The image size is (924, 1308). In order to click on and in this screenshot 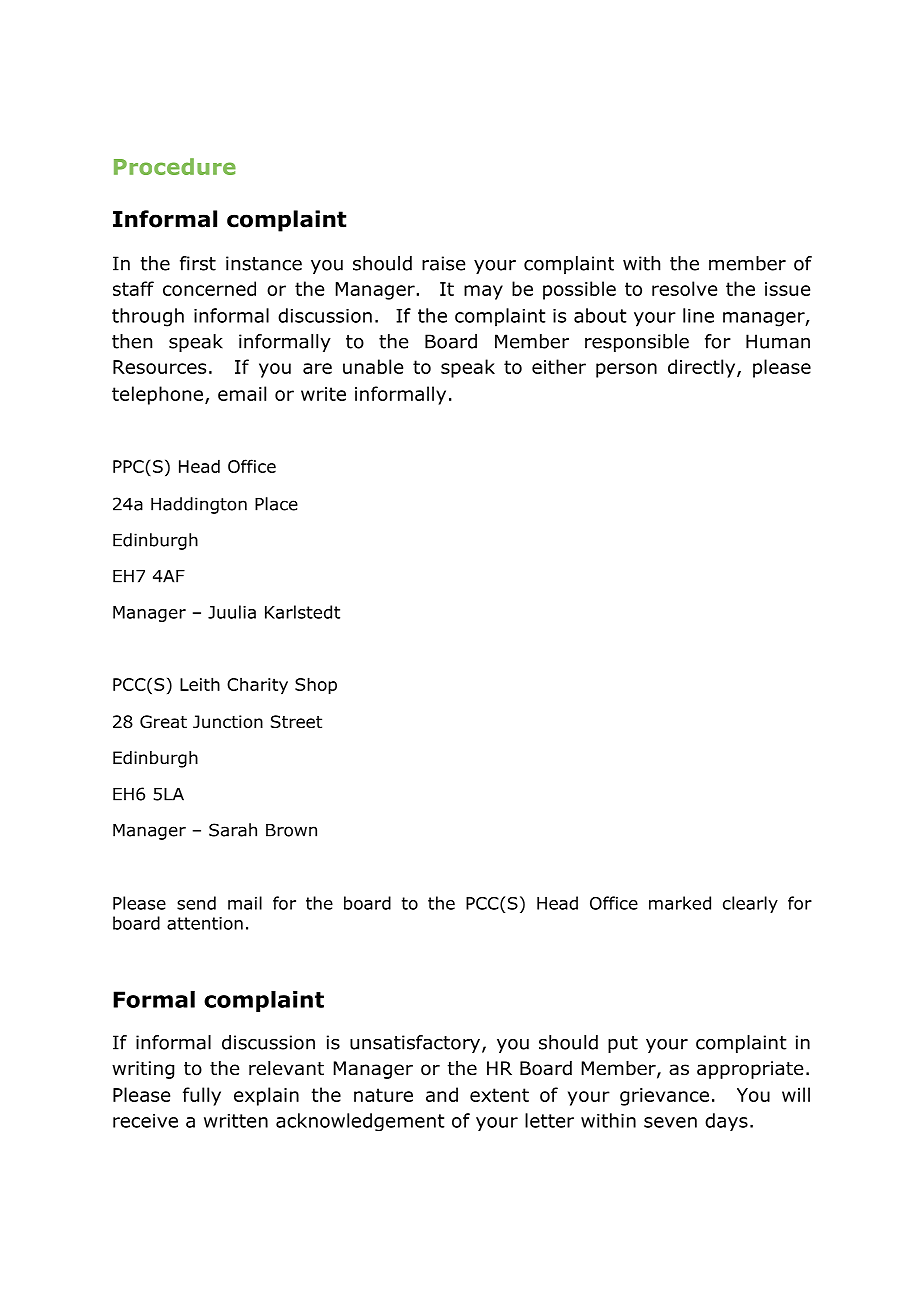, I will do `click(442, 1094)`.
